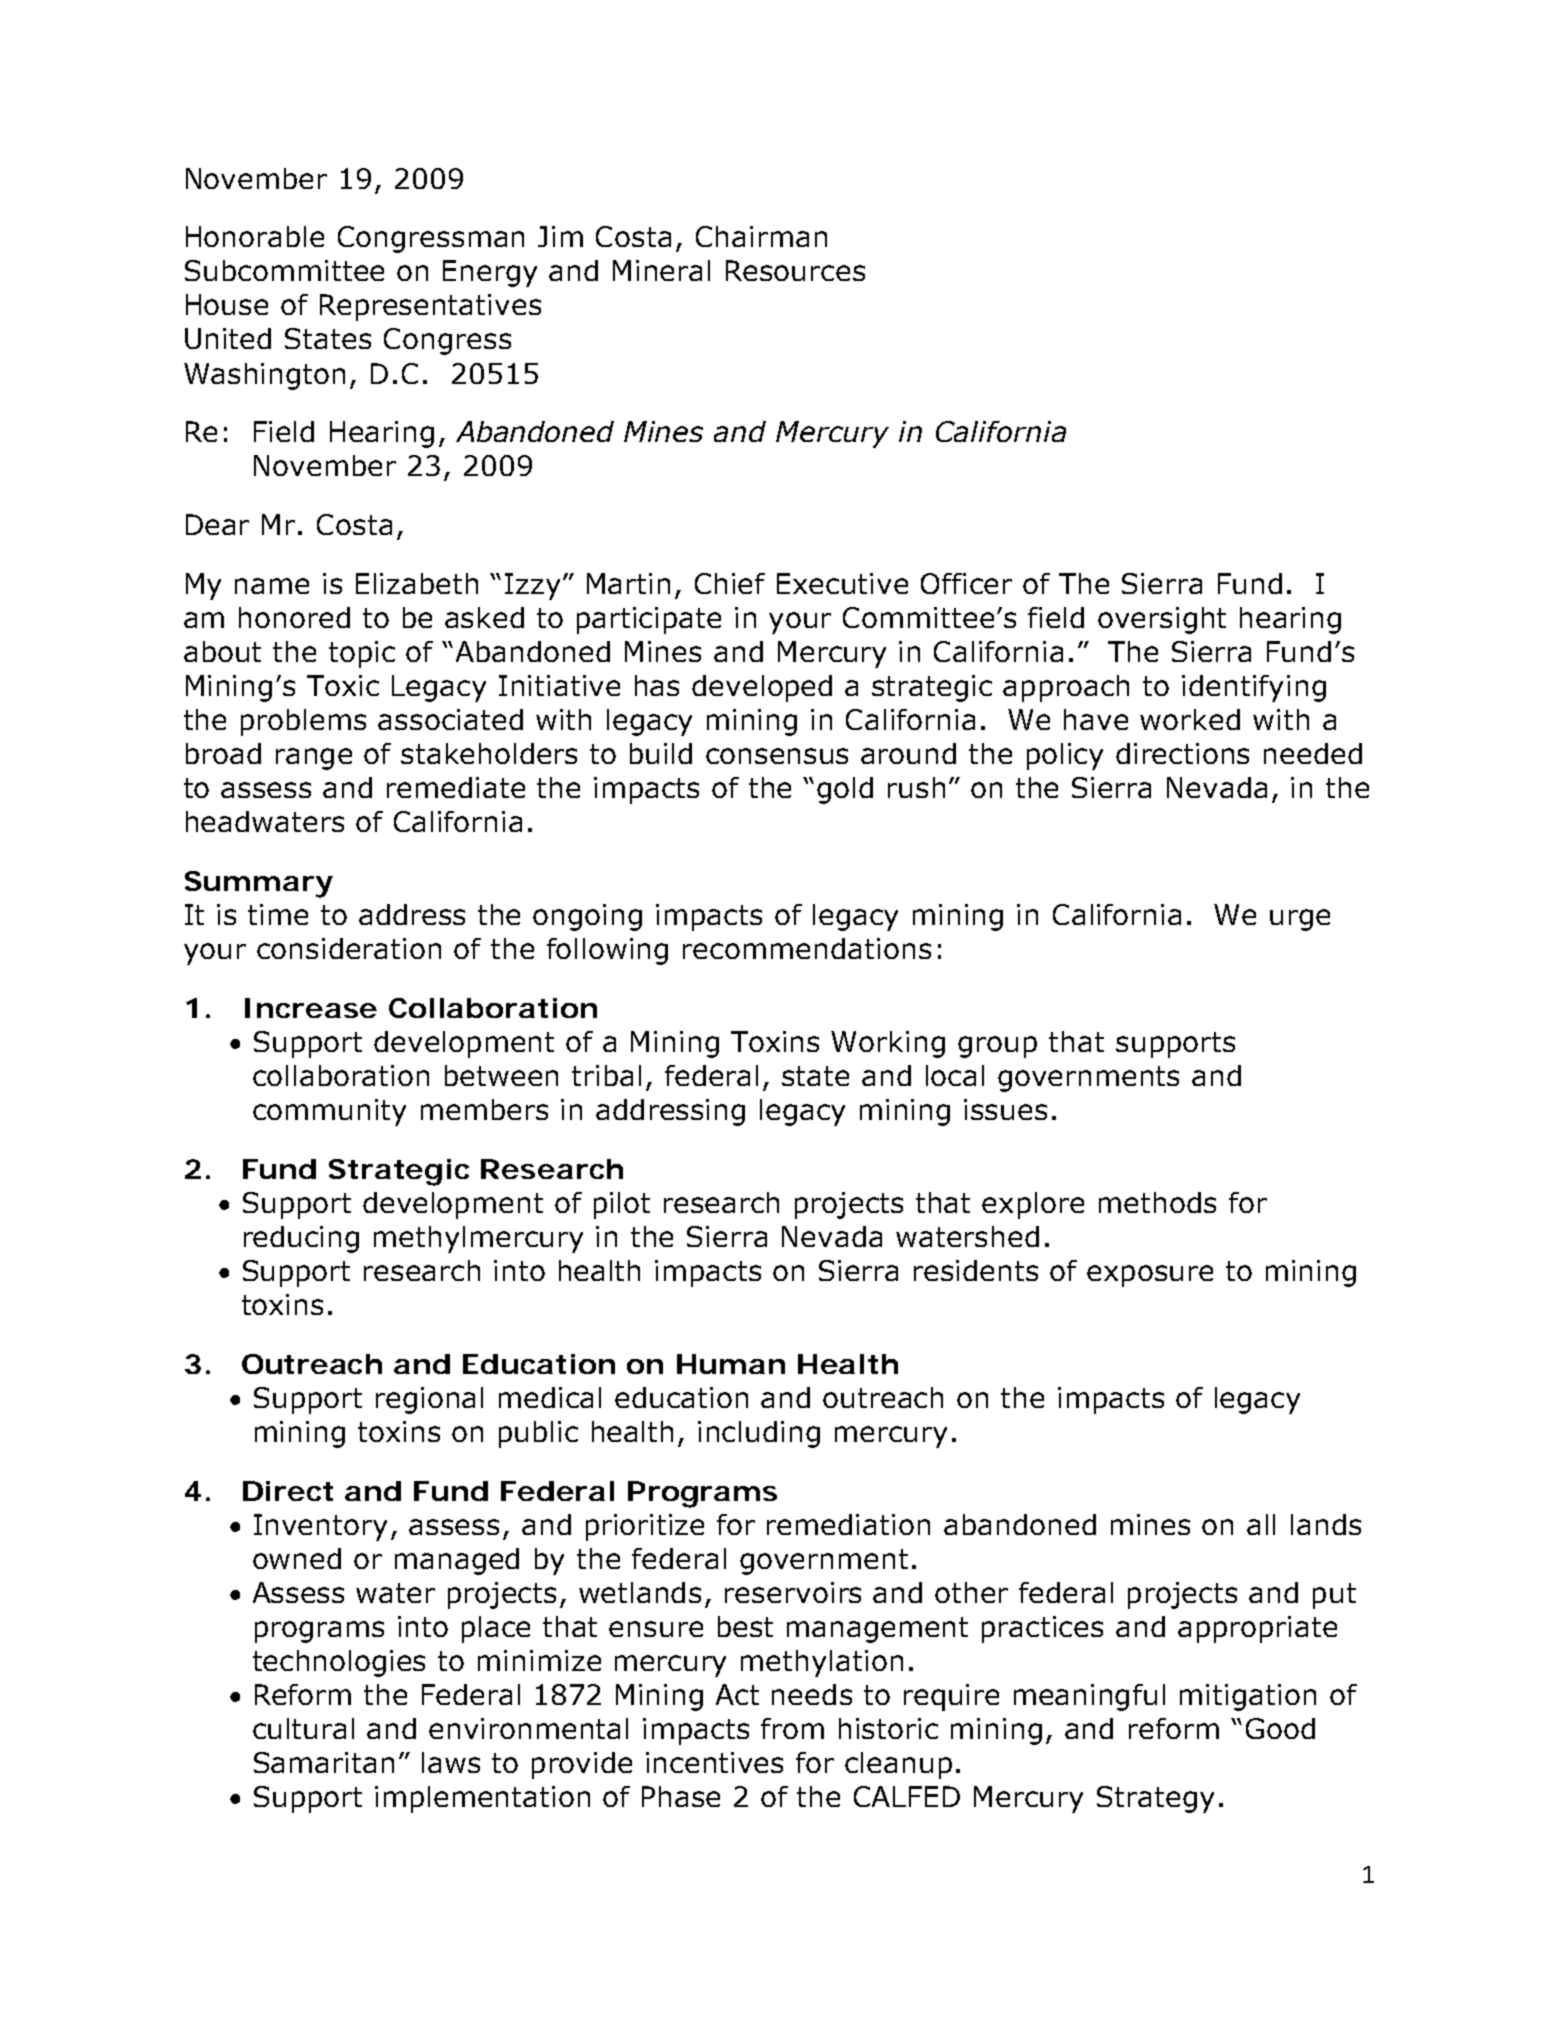 This screenshot has width=1559, height=2017. I want to click on consideration, so click(349, 948).
